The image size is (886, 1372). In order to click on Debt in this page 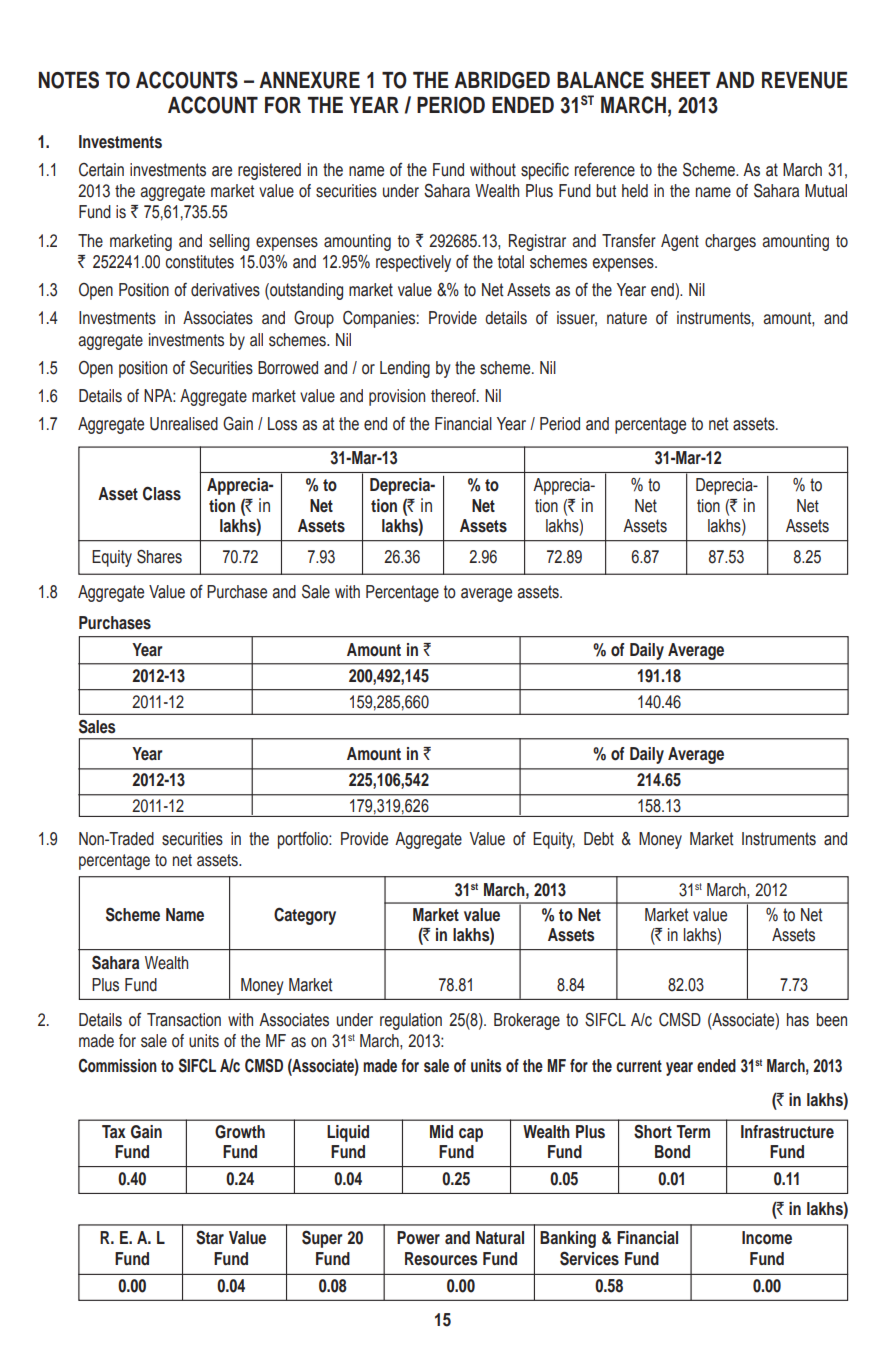, I will do `click(599, 839)`.
